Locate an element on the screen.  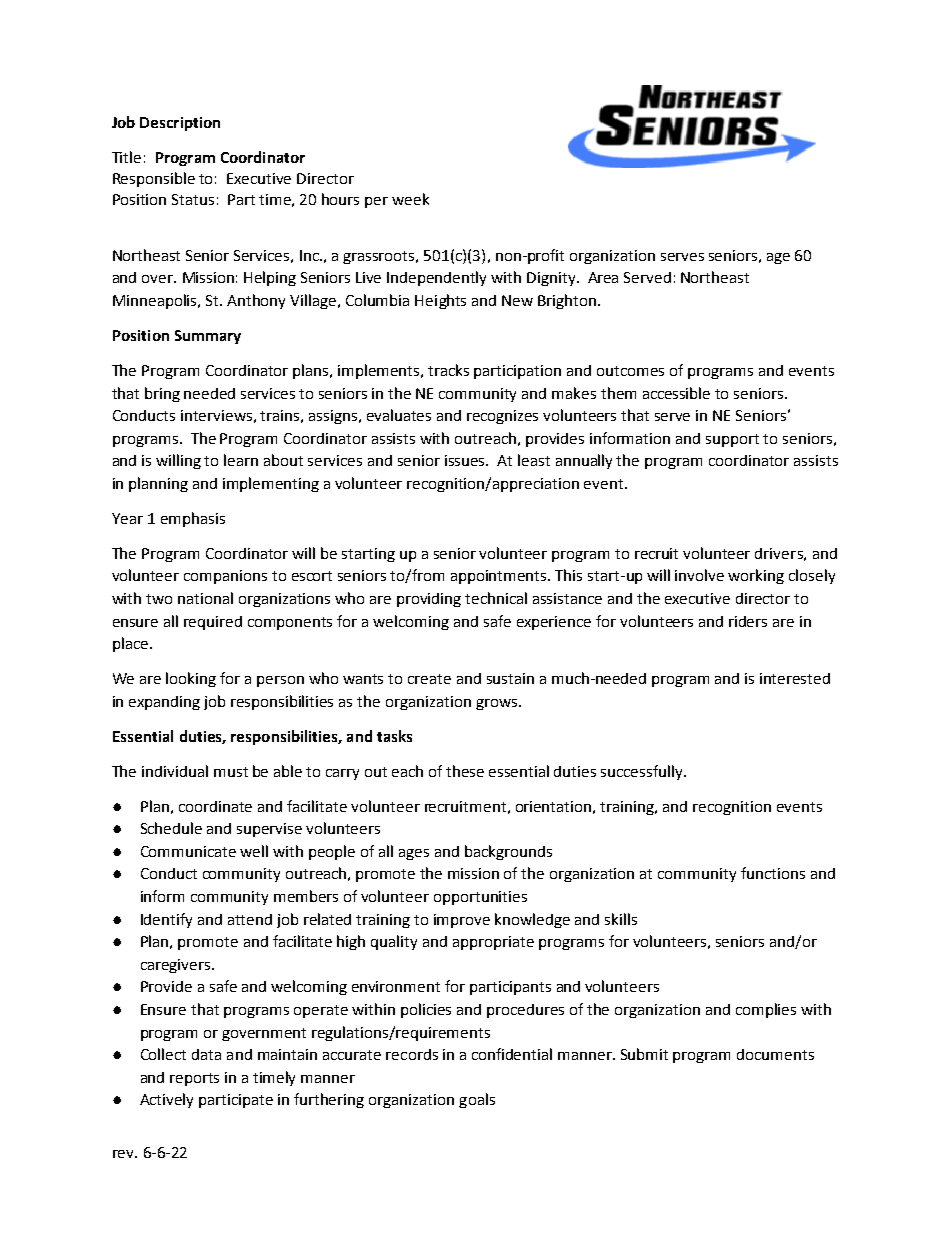
Communicate is located at coordinates (188, 851).
